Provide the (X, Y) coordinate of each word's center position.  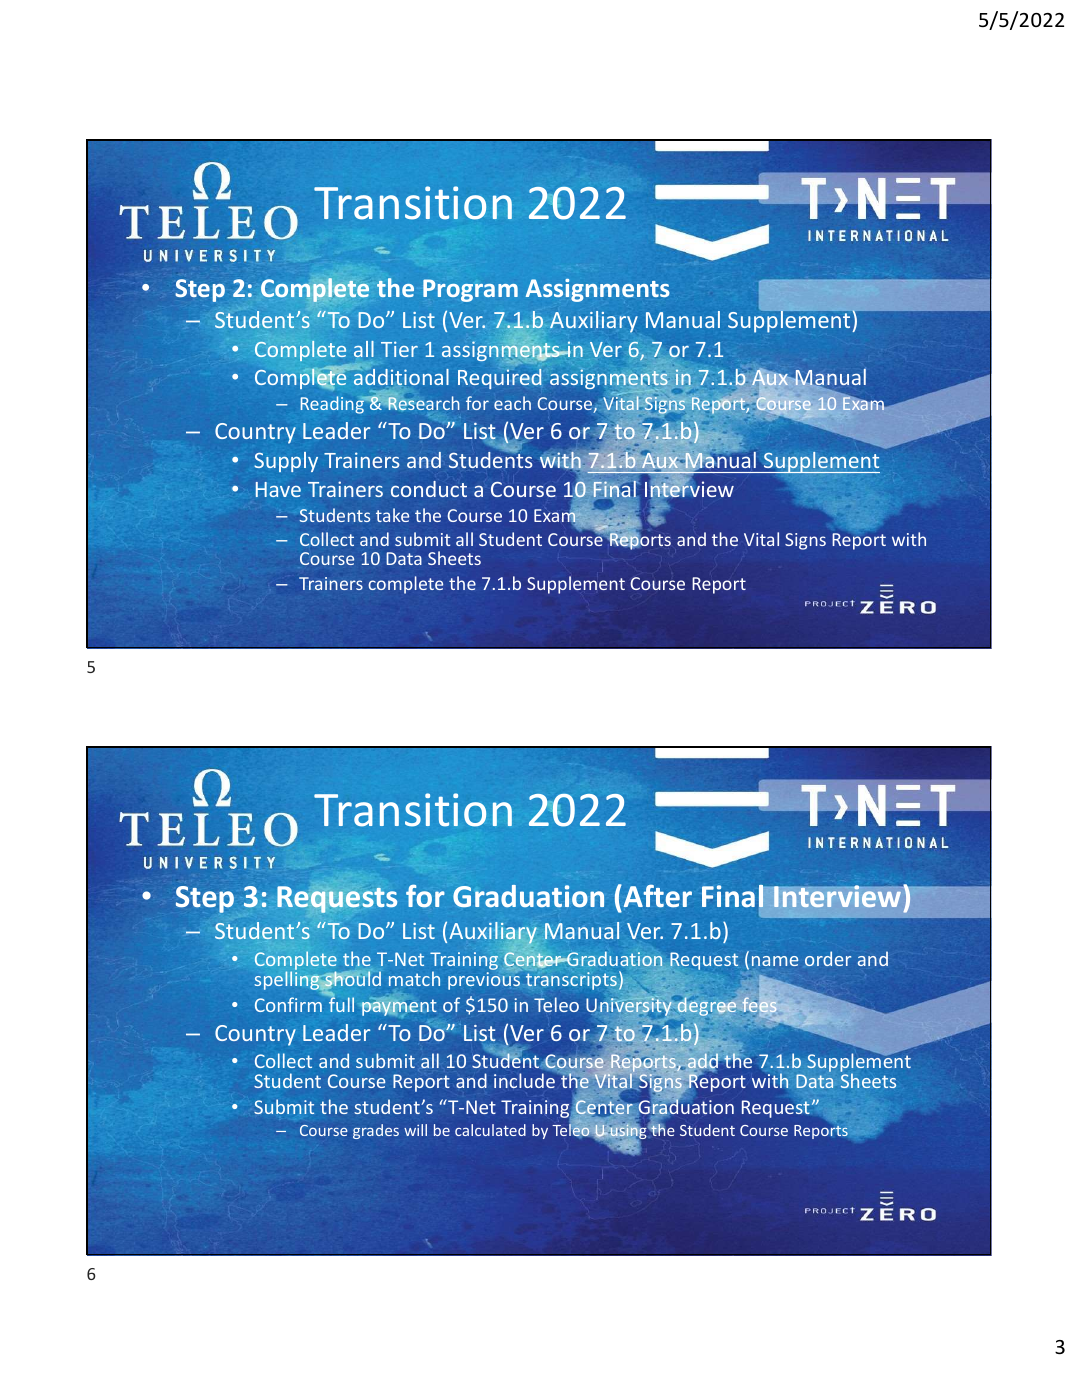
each (512, 403)
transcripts (571, 981)
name (775, 961)
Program (470, 290)
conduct (429, 489)
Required (500, 379)
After (656, 896)
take (392, 515)
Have (278, 489)
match (414, 978)
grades (376, 1131)
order (828, 958)
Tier (399, 349)
